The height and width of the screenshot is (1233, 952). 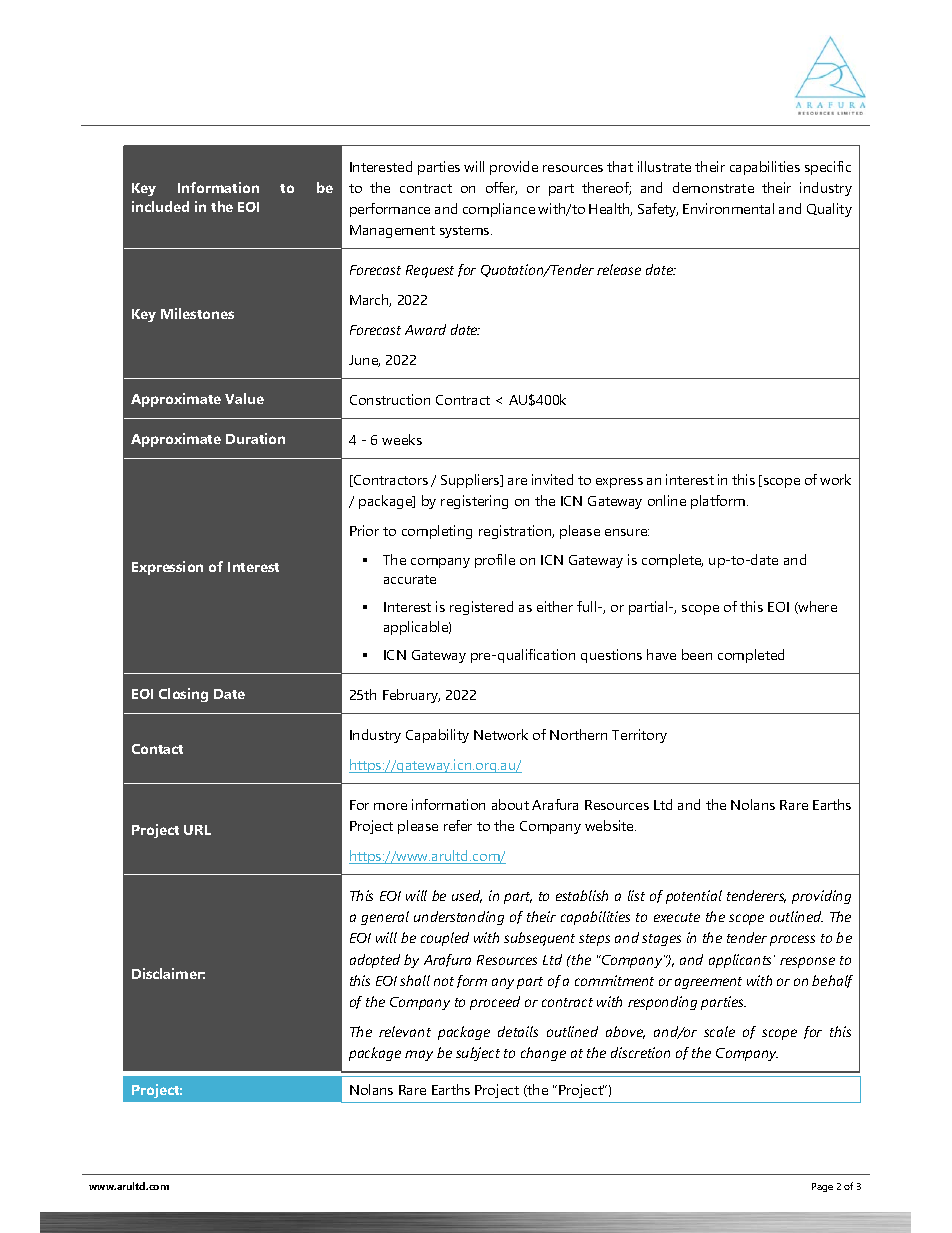 What do you see at coordinates (792, 940) in the screenshot?
I see `process` at bounding box center [792, 940].
